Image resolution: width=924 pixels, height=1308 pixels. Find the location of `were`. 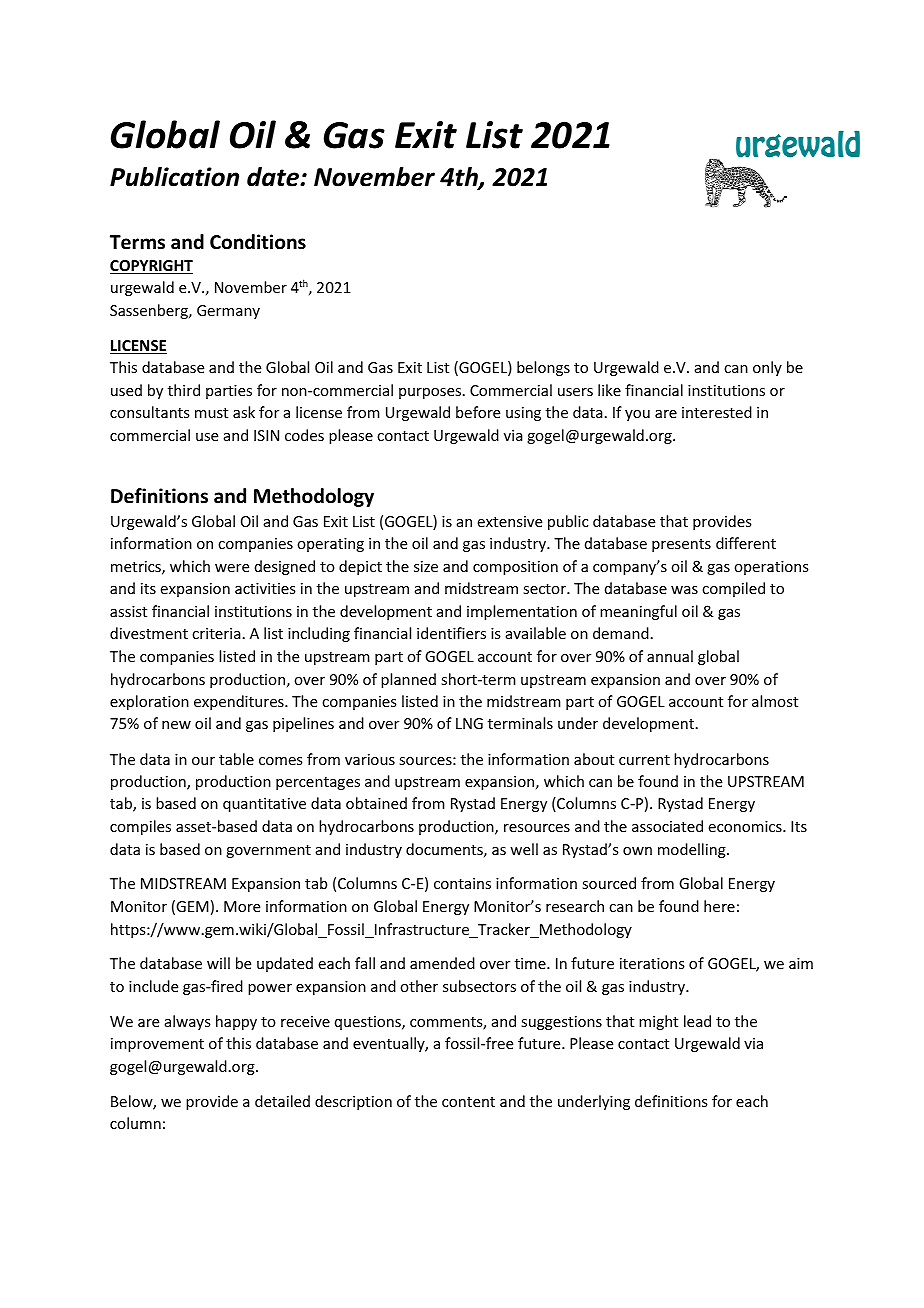

were is located at coordinates (232, 568).
